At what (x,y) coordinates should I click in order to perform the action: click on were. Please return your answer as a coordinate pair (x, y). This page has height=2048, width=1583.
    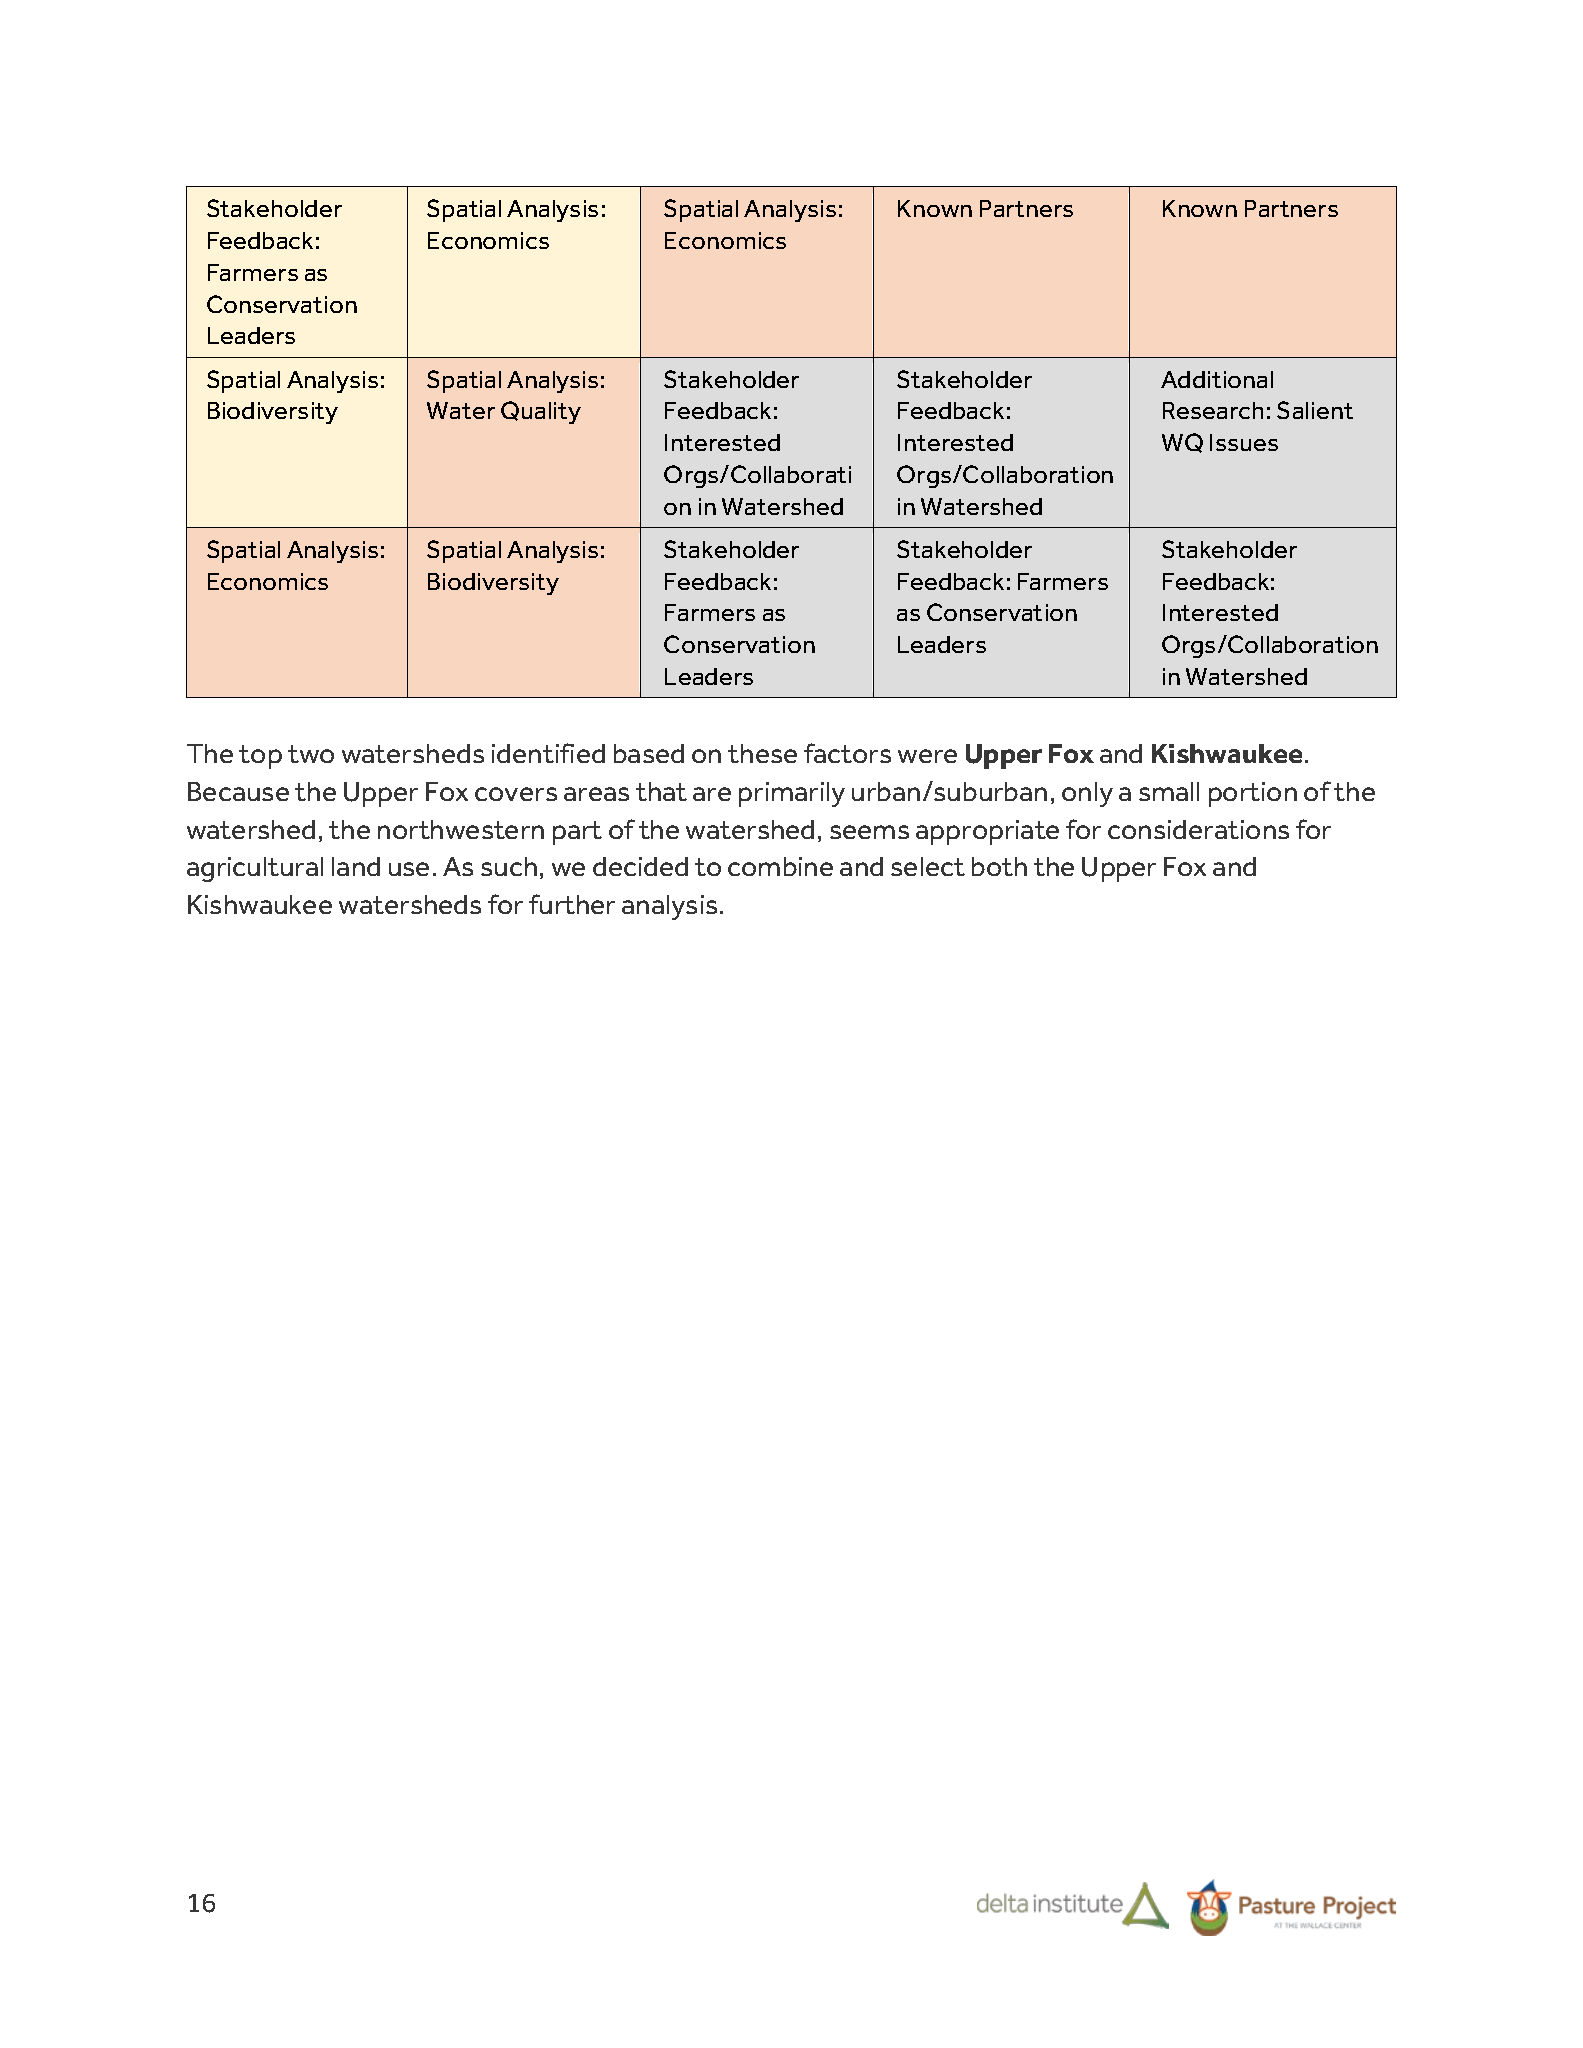
    Looking at the image, I should click on (927, 756).
